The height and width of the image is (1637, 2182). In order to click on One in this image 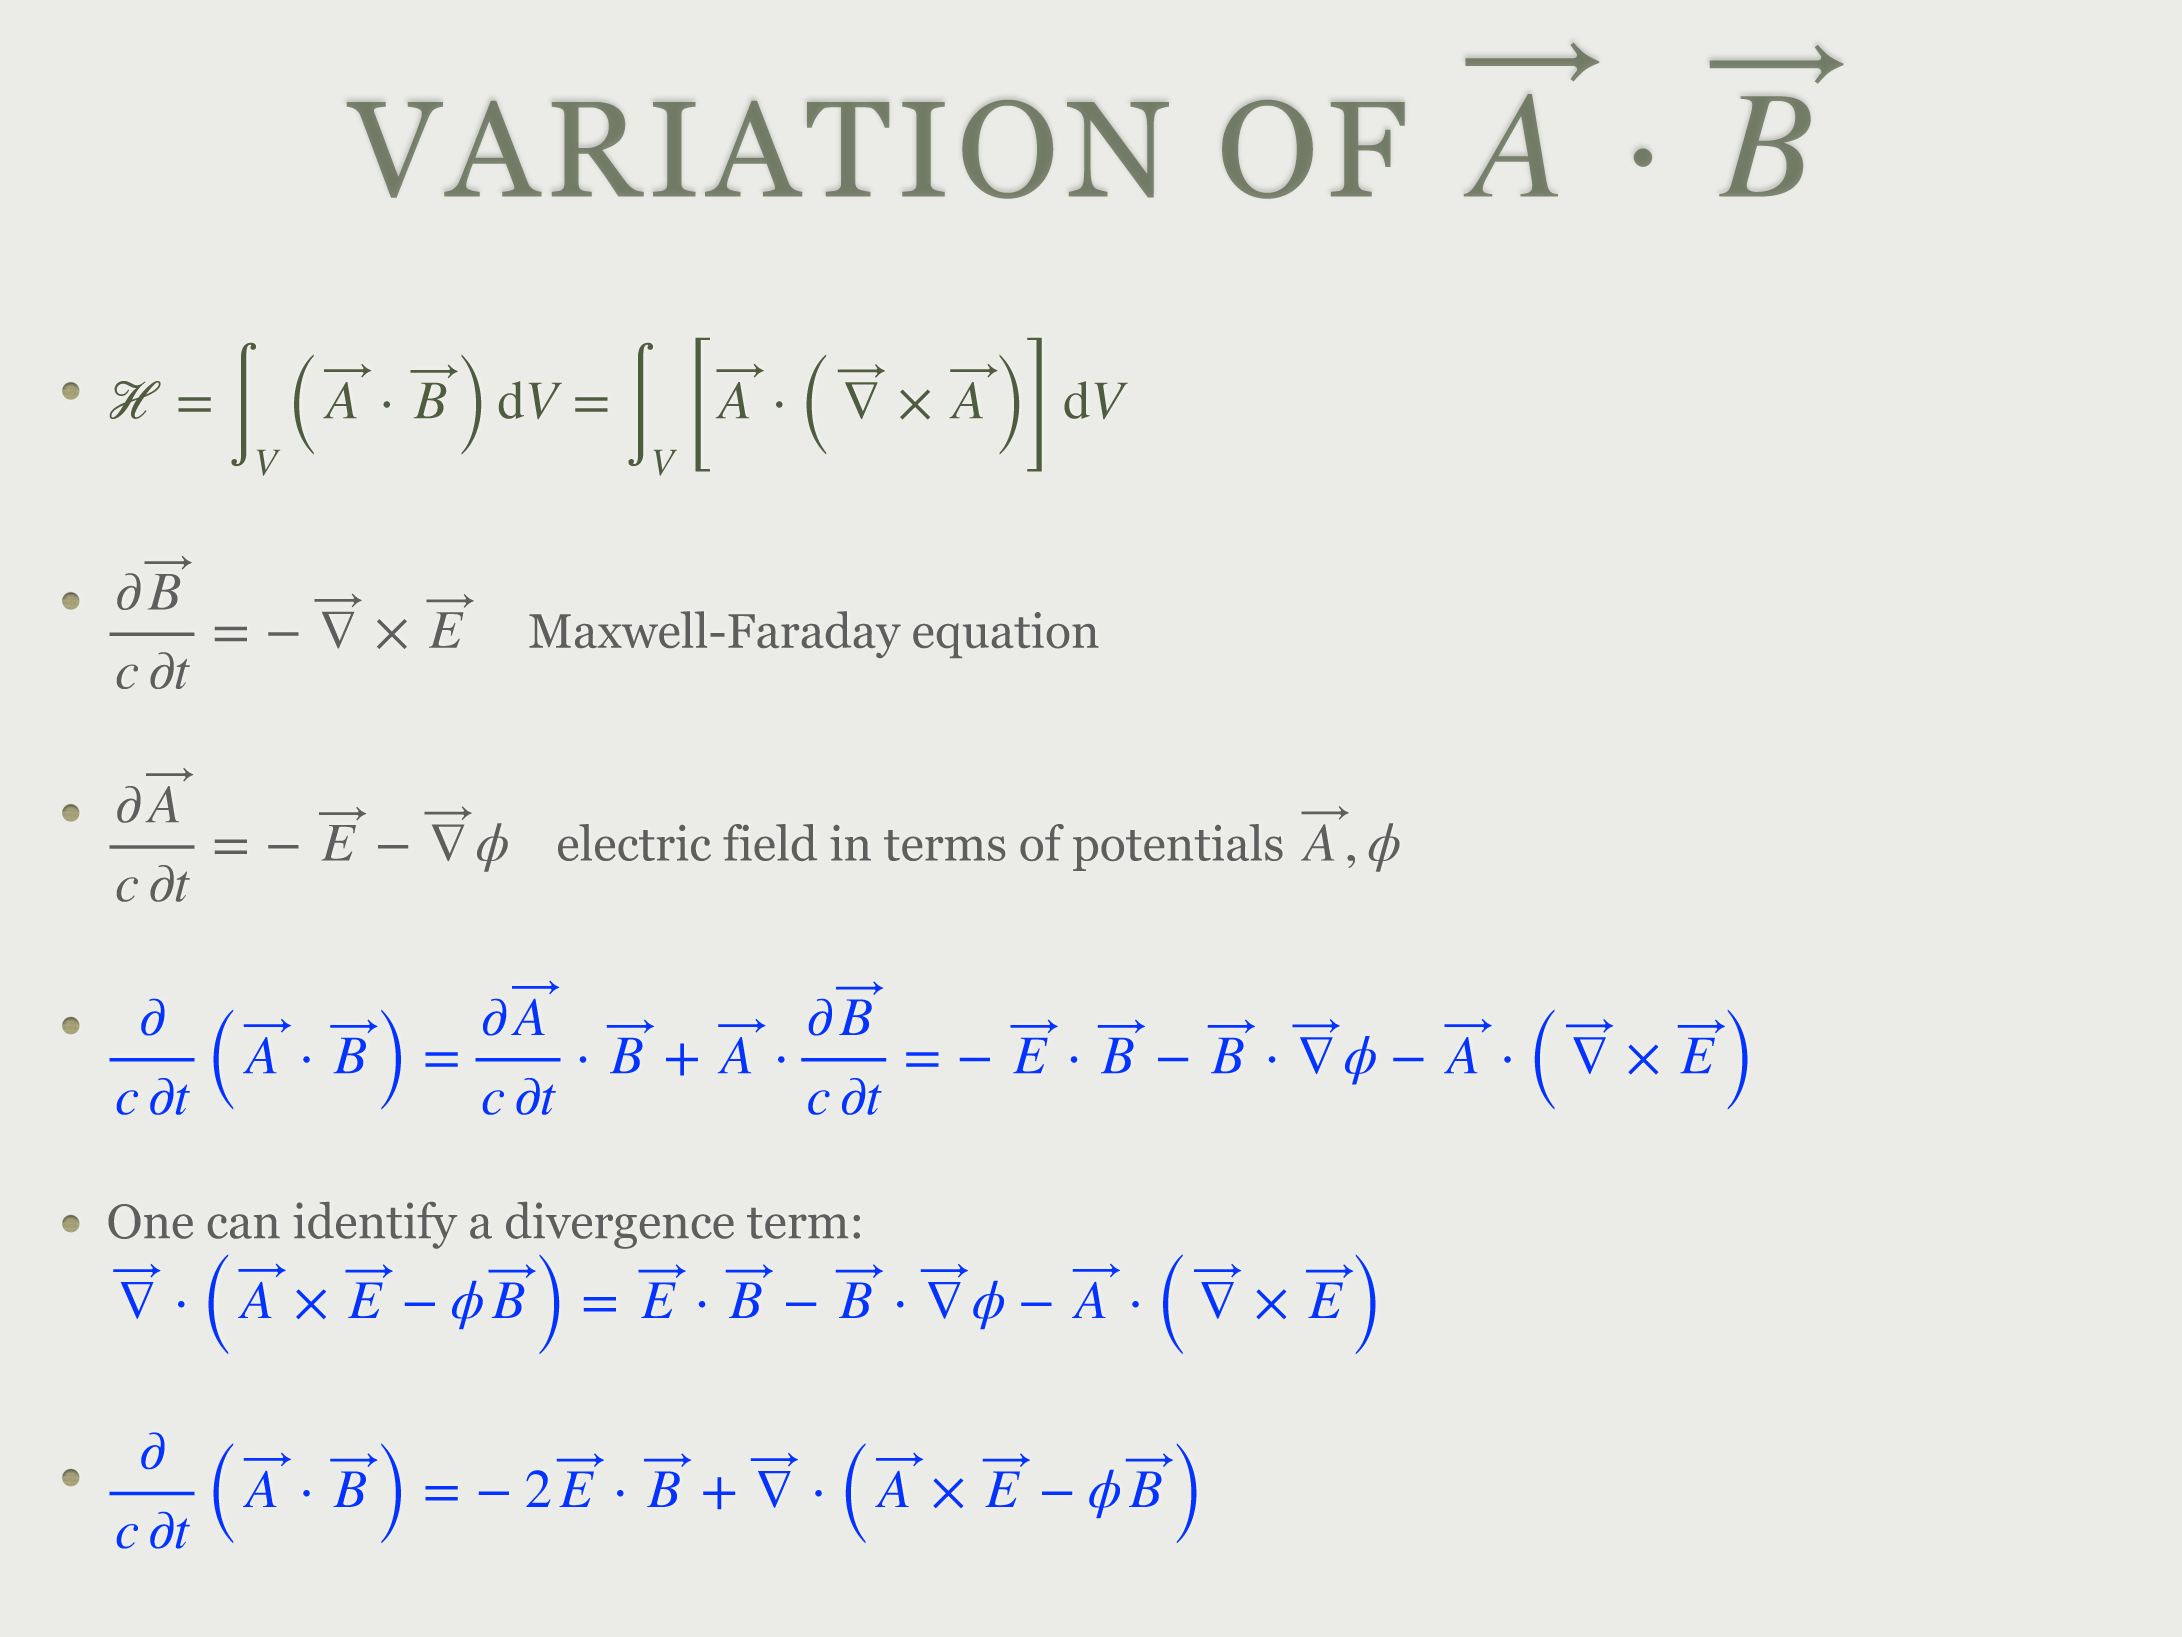, I will do `click(150, 1221)`.
